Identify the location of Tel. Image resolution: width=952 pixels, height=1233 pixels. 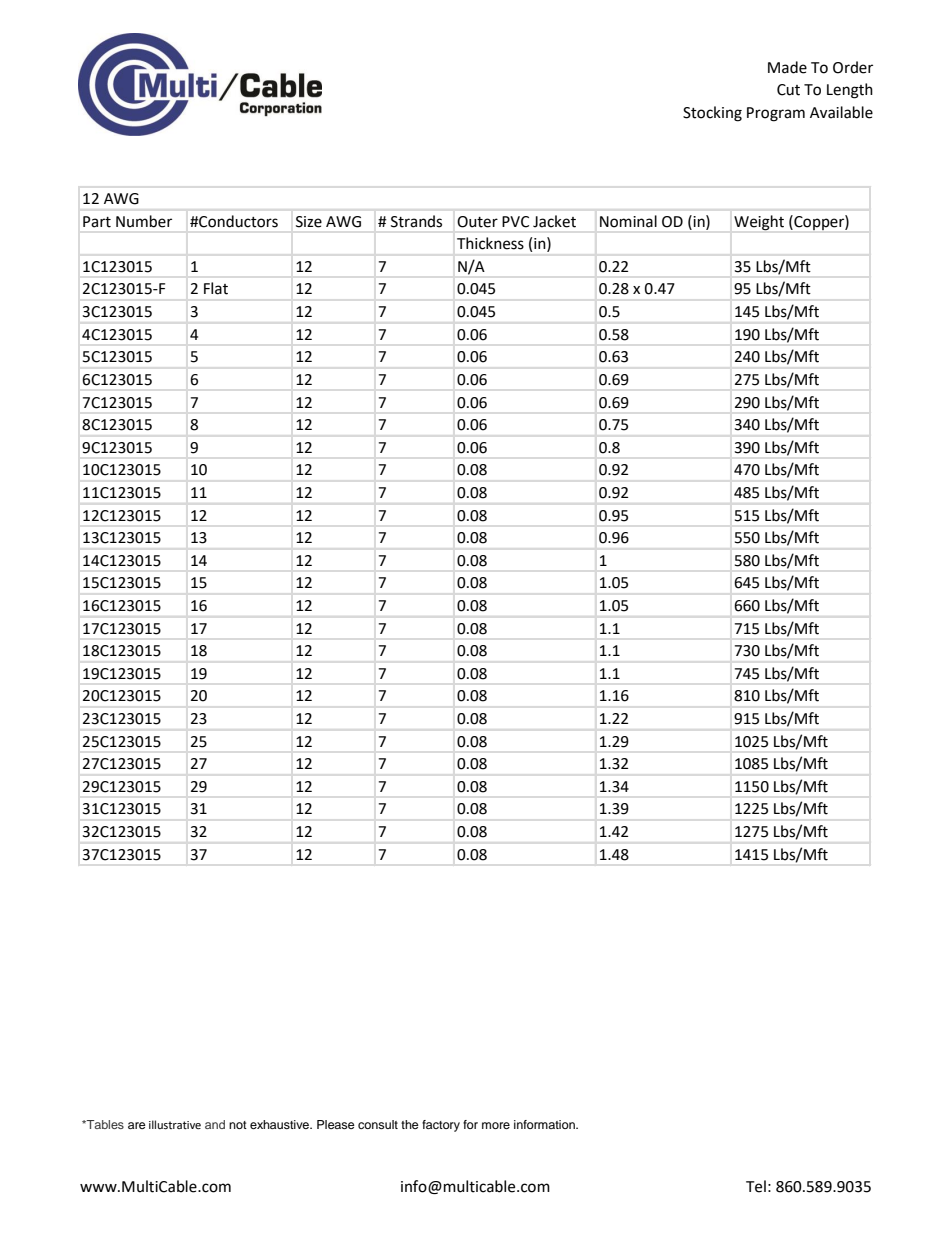
(756, 1186).
